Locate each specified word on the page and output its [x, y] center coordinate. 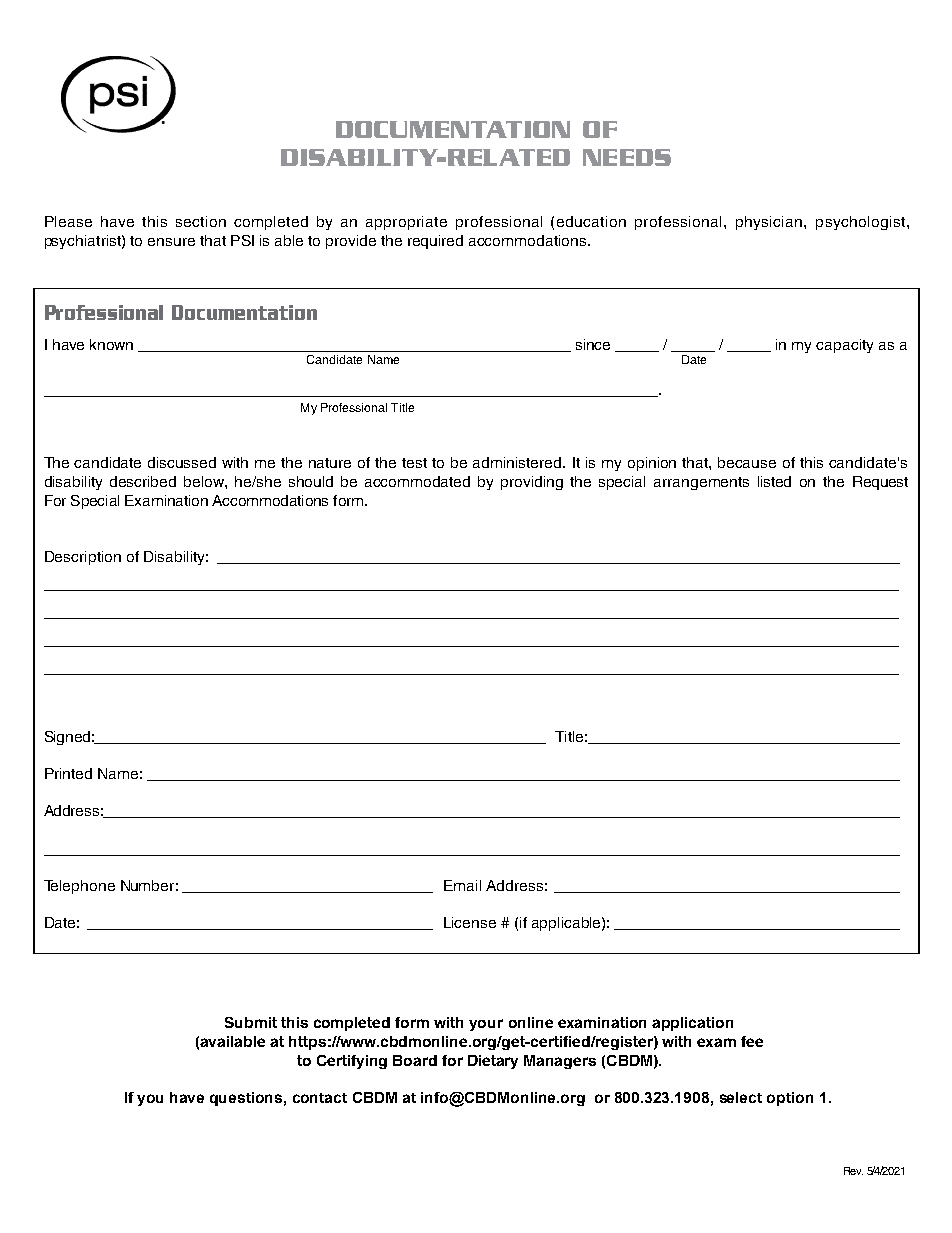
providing [532, 483]
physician [770, 223]
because [747, 462]
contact [320, 1098]
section [201, 221]
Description [83, 558]
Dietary [493, 1062]
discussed [182, 462]
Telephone [79, 887]
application [692, 1024]
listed [774, 481]
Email [462, 885]
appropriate [406, 223]
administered [518, 462]
